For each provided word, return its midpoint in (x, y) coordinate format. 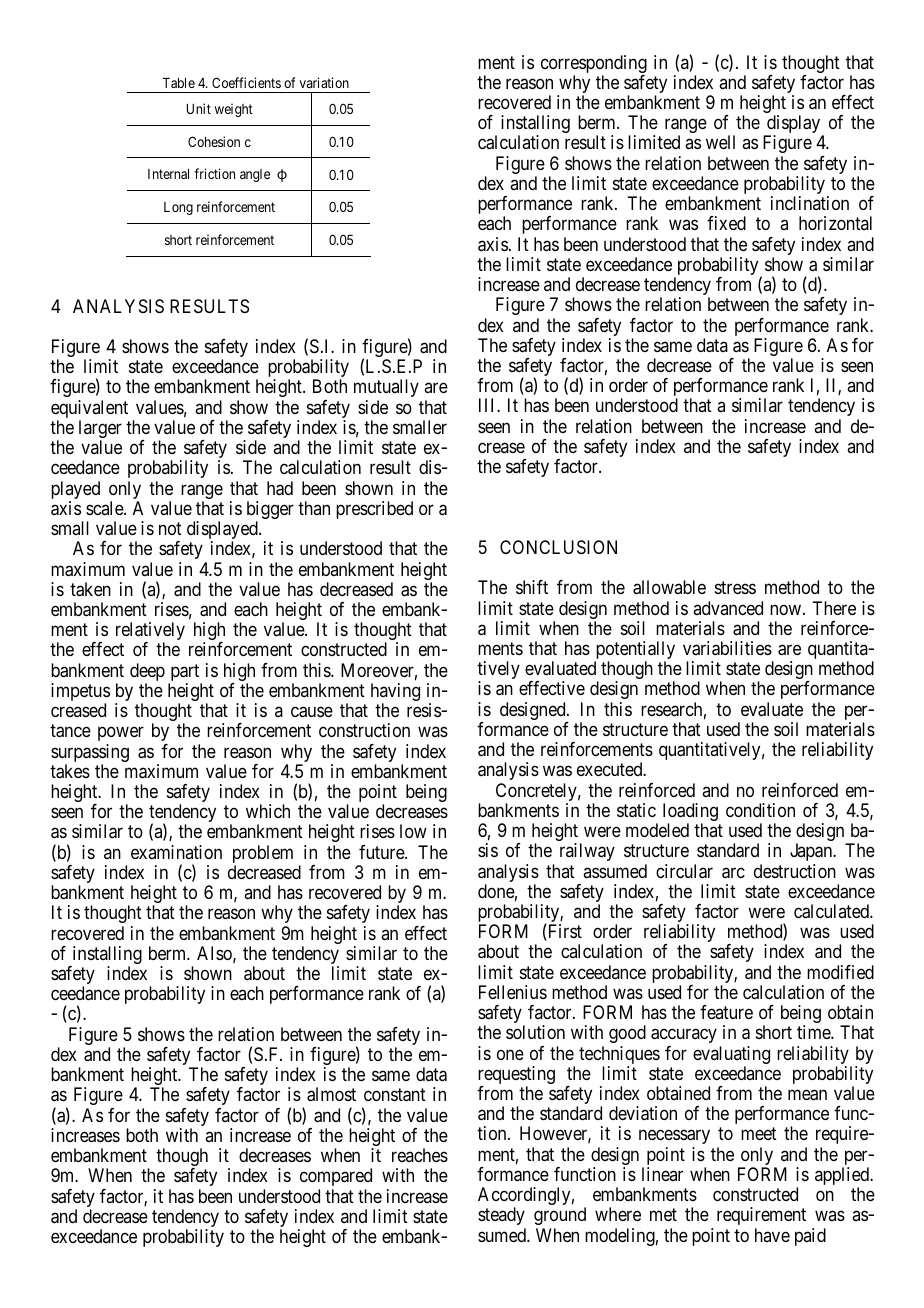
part (185, 674)
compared (336, 1177)
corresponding (594, 65)
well (720, 142)
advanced (728, 608)
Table (179, 83)
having (395, 693)
